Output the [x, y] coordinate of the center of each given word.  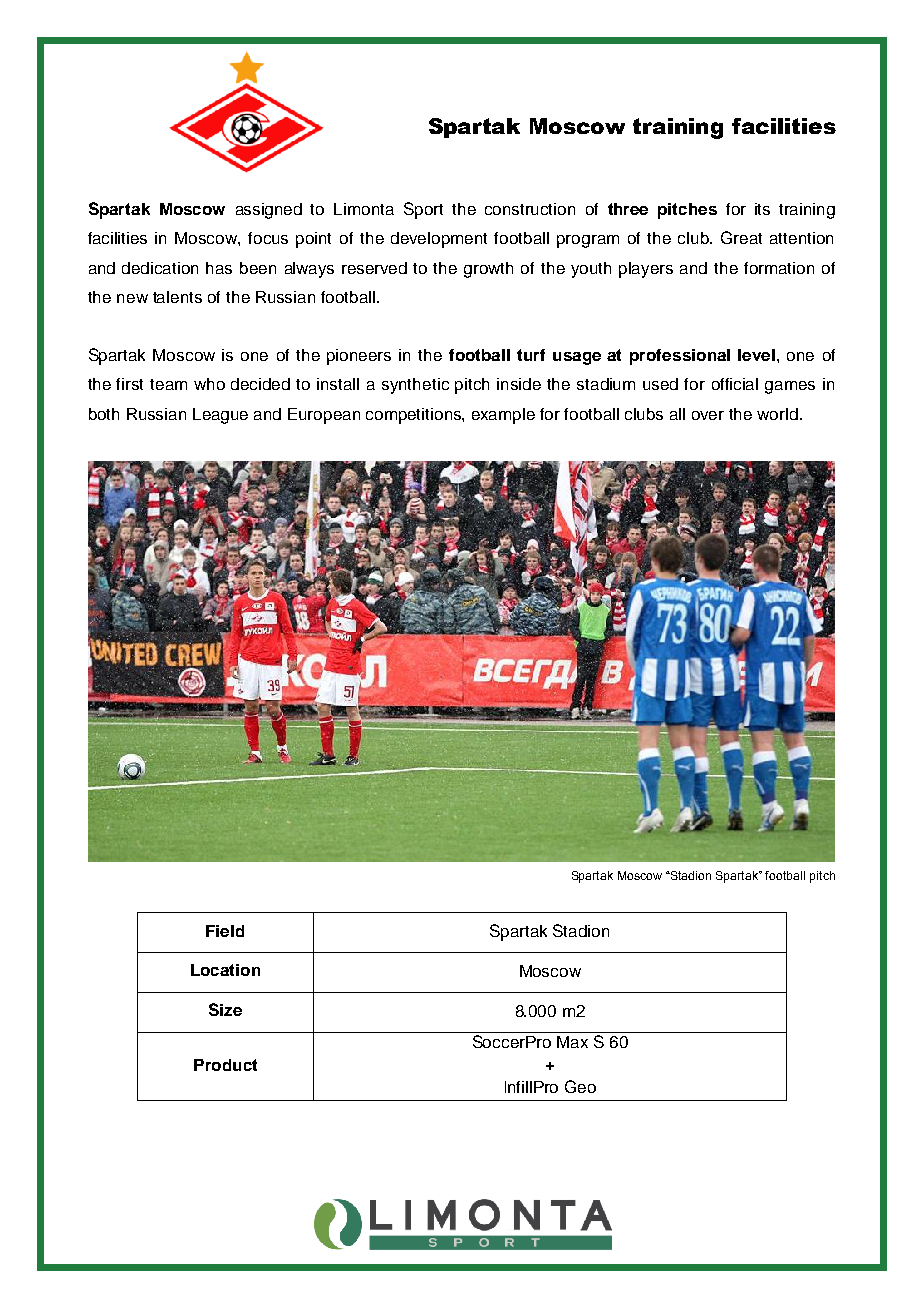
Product [225, 1065]
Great [741, 237]
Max [572, 1042]
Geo [580, 1086]
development [439, 240]
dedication [160, 268]
